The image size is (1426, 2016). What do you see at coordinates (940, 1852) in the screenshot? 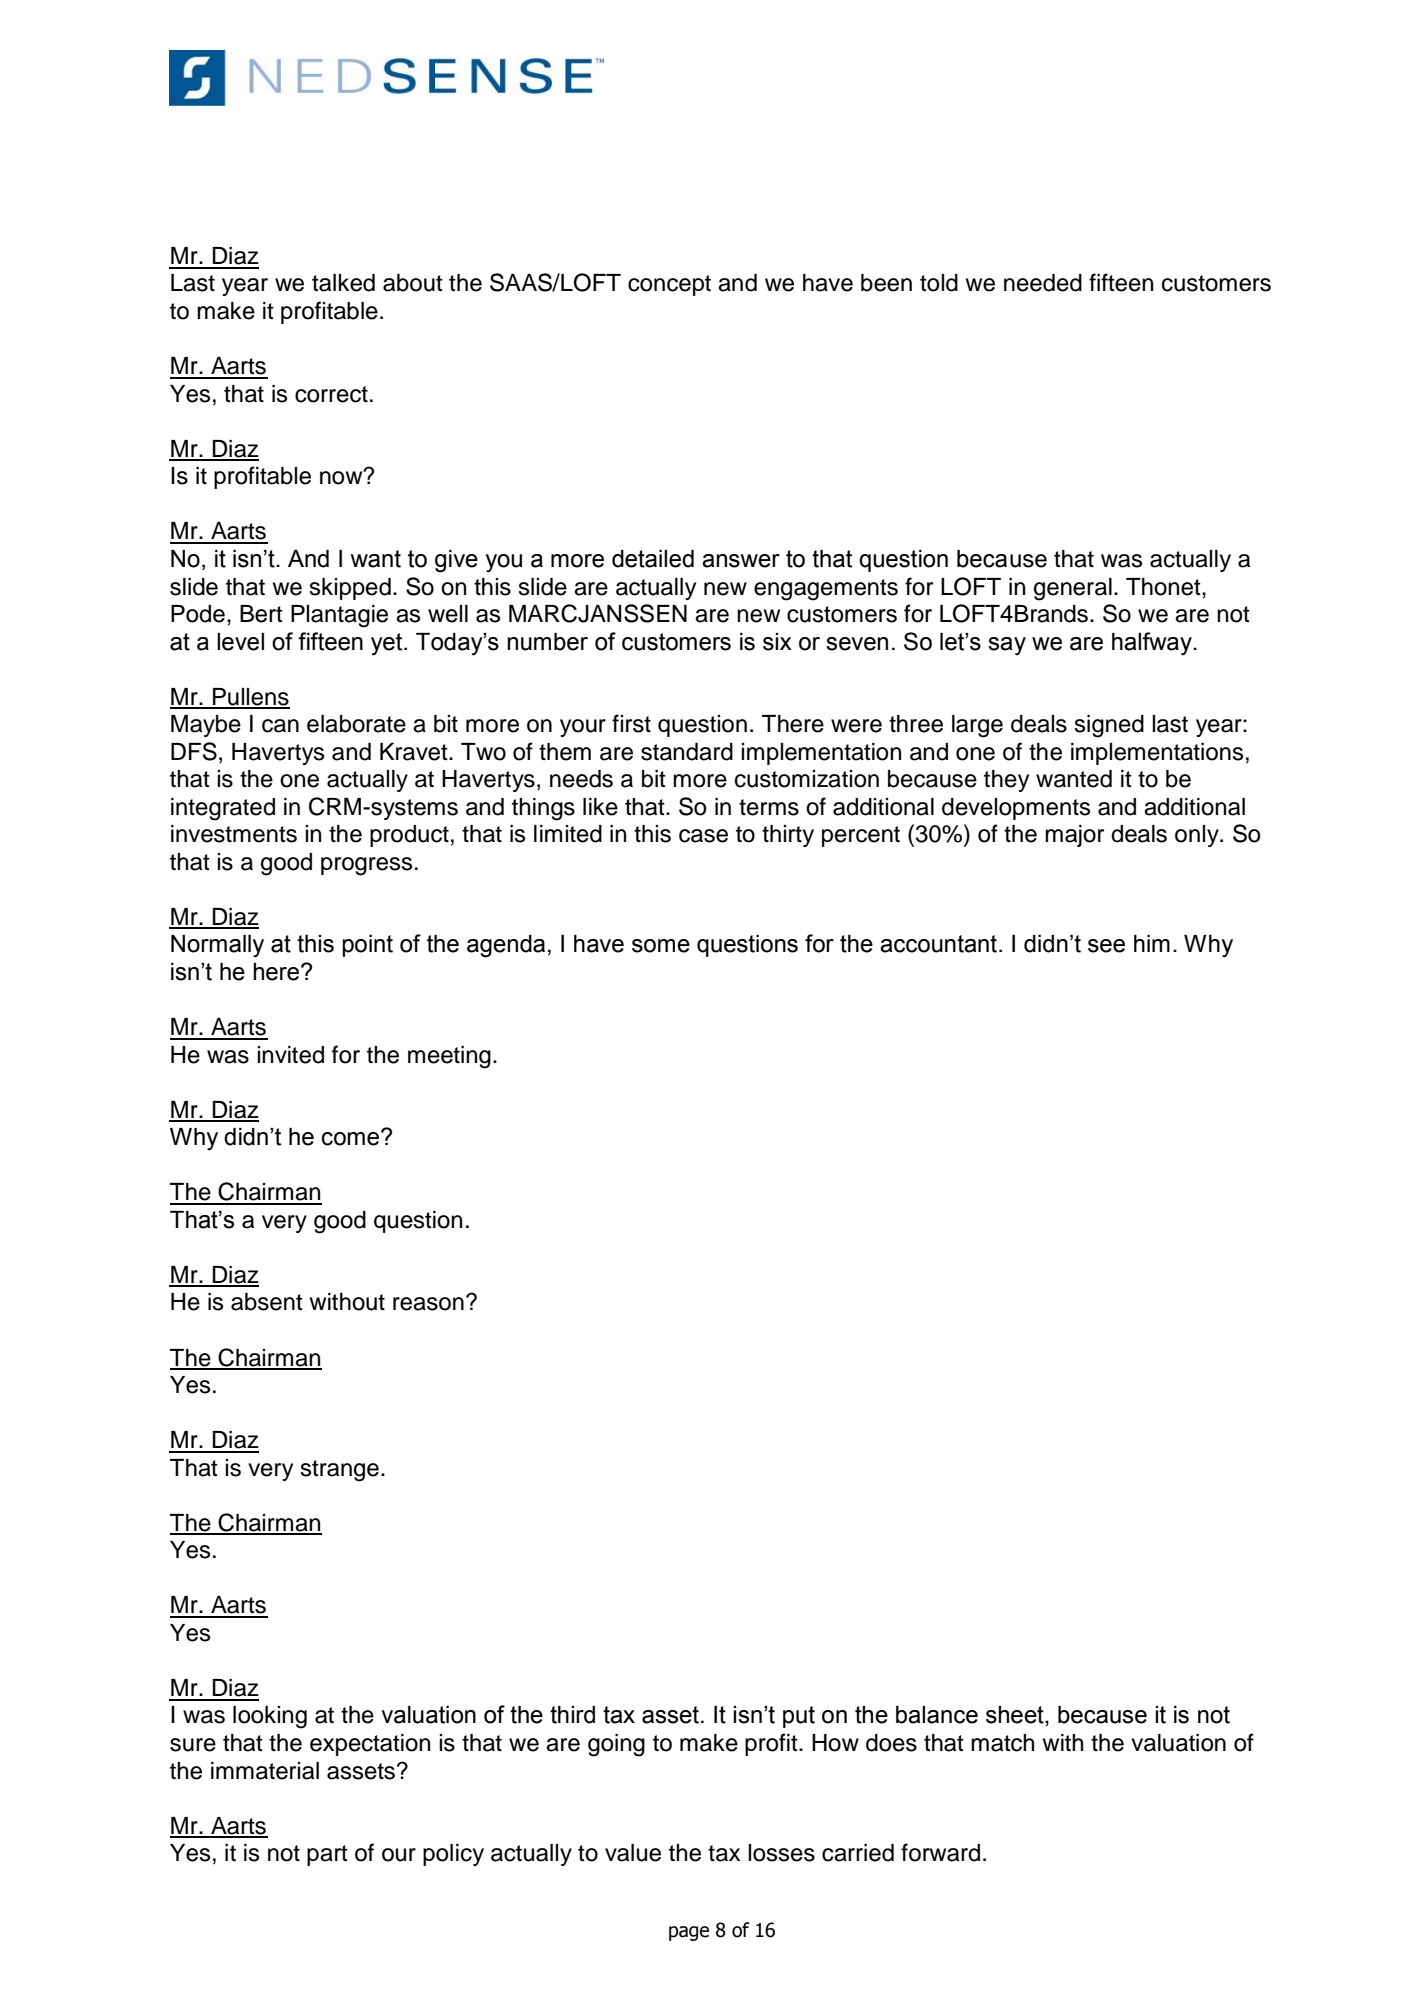
I see `forward` at bounding box center [940, 1852].
